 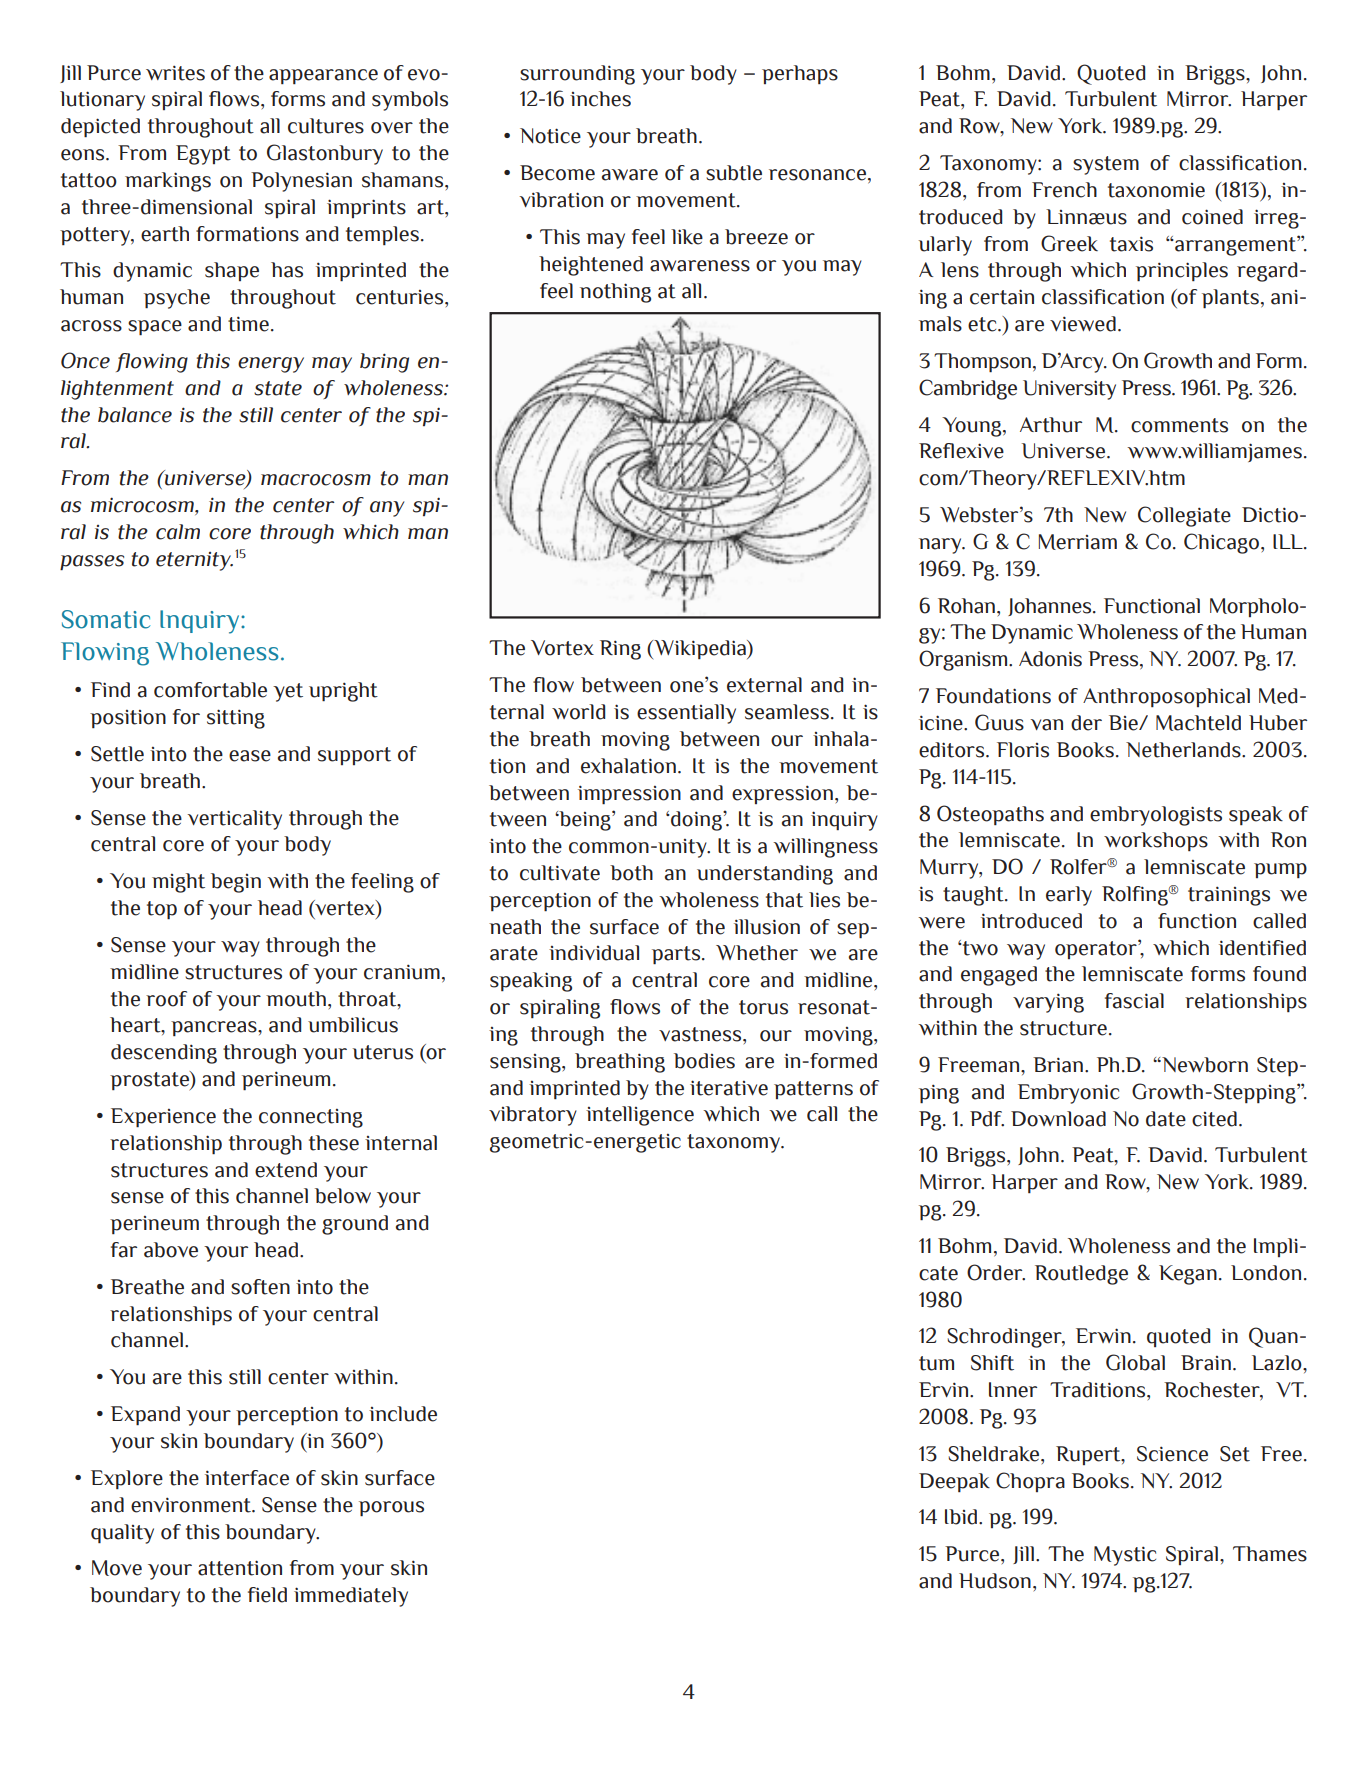 I want to click on Egypt, so click(x=203, y=155).
